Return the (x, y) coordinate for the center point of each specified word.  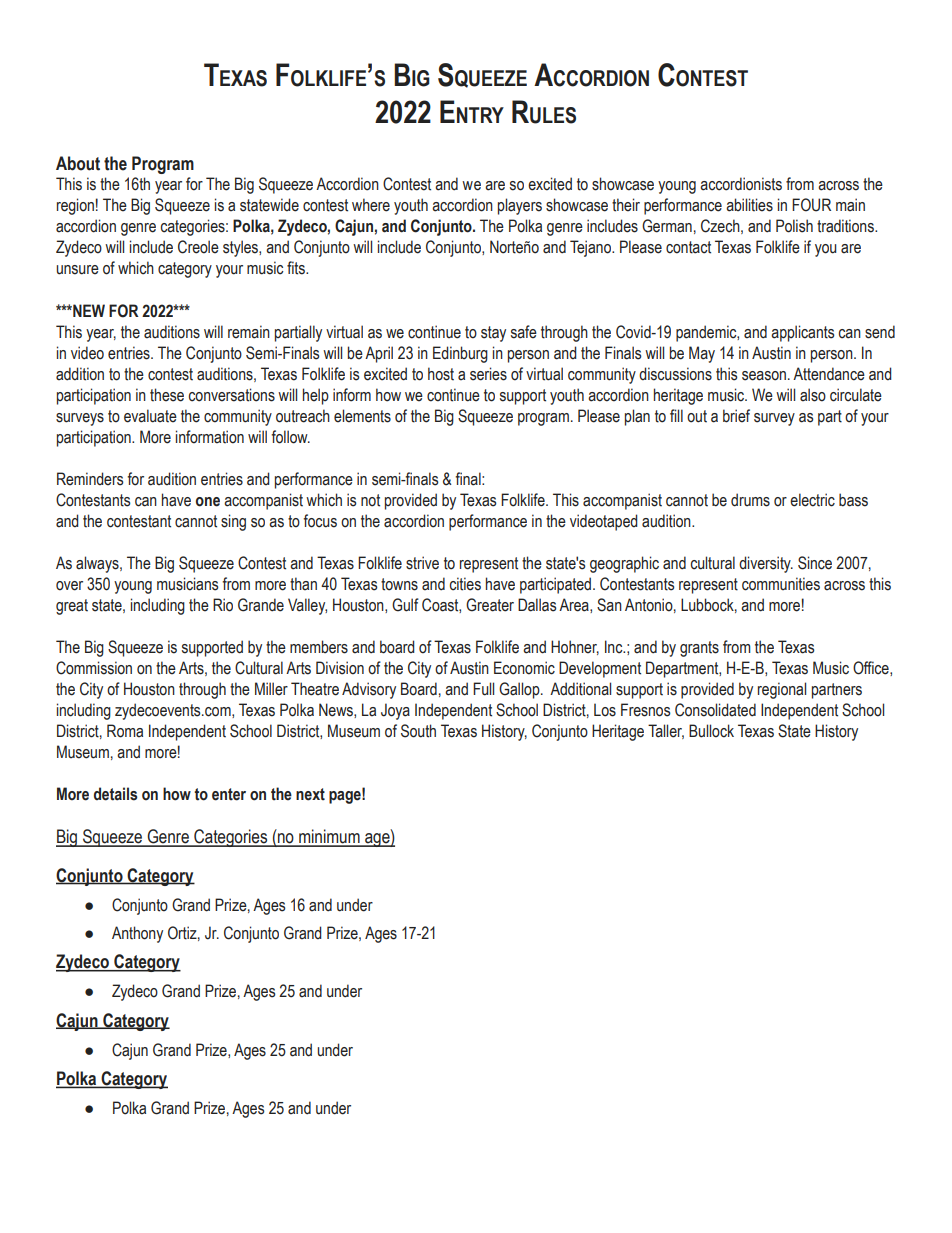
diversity (766, 564)
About (78, 163)
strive (422, 563)
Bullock (711, 731)
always (98, 564)
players (520, 206)
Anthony (137, 934)
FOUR (811, 205)
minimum (329, 837)
